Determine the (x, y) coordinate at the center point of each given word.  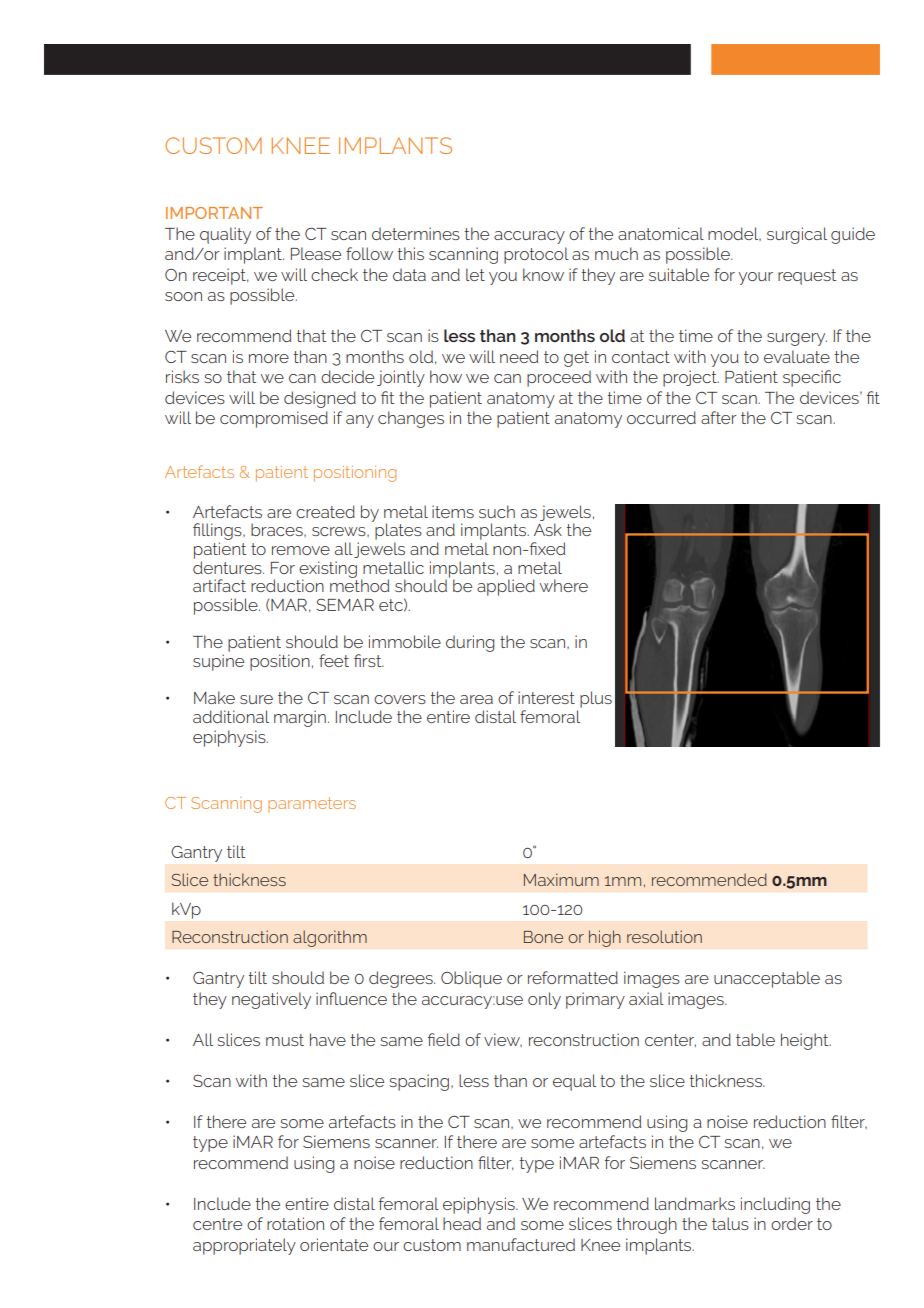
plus (596, 699)
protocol (536, 255)
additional (231, 716)
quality (225, 235)
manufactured (521, 1244)
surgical (797, 235)
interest (546, 697)
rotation (295, 1223)
